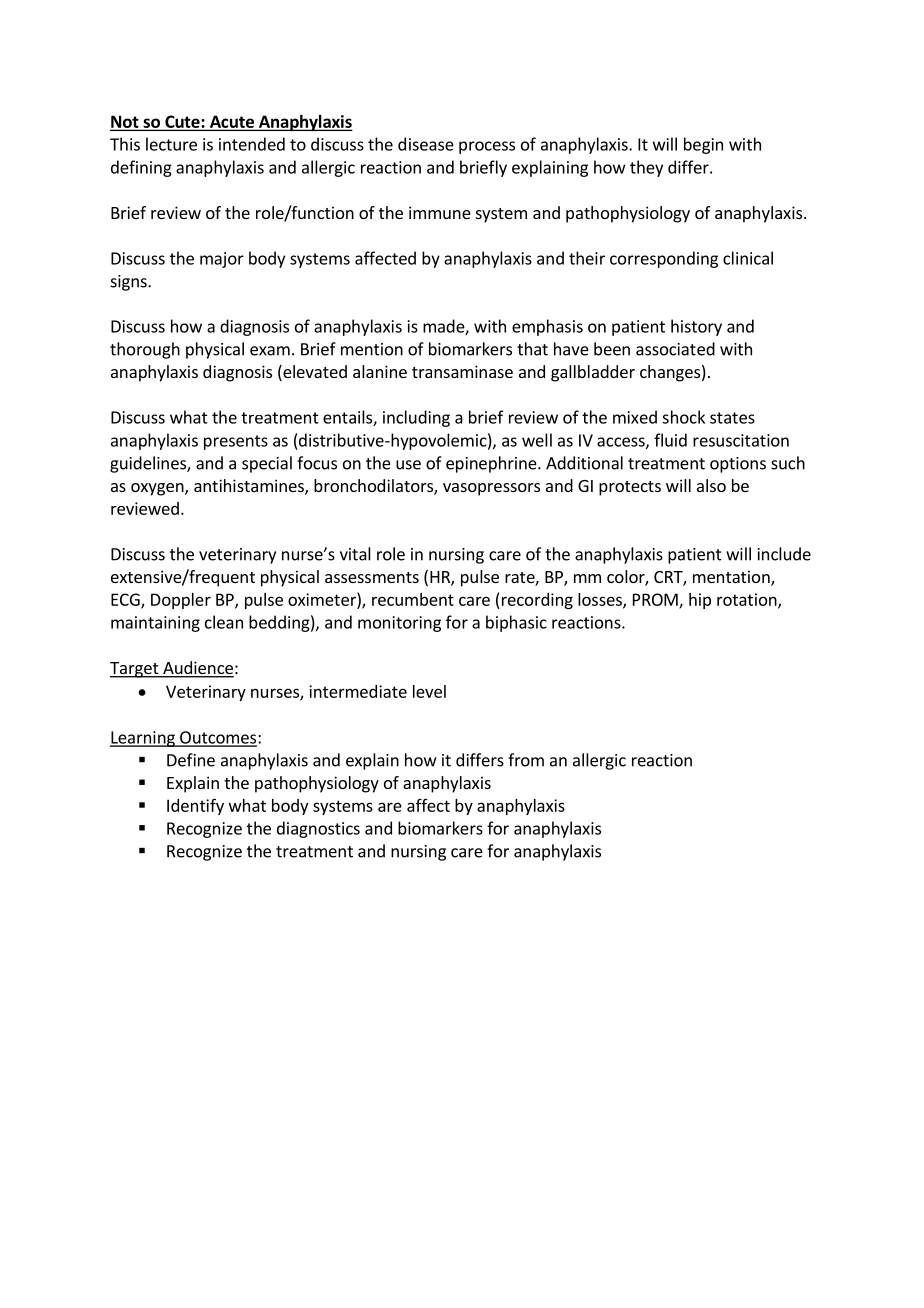 The height and width of the document is (1308, 924). I want to click on clean, so click(224, 622).
